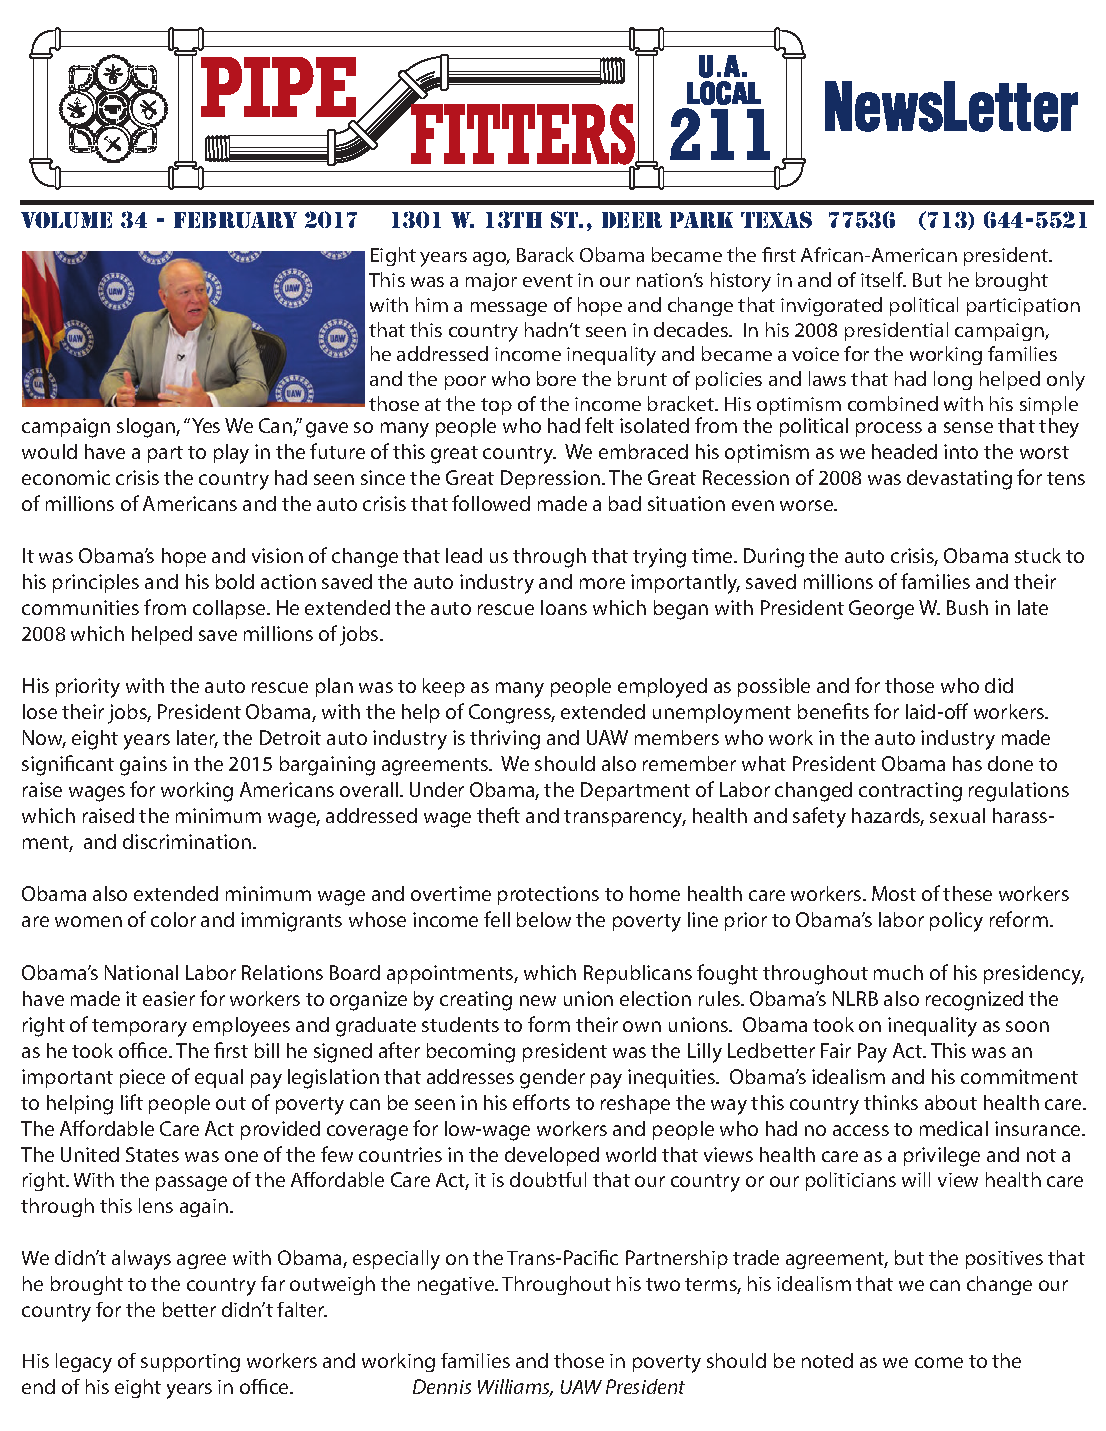 This screenshot has width=1106, height=1431. I want to click on theft, so click(498, 815).
